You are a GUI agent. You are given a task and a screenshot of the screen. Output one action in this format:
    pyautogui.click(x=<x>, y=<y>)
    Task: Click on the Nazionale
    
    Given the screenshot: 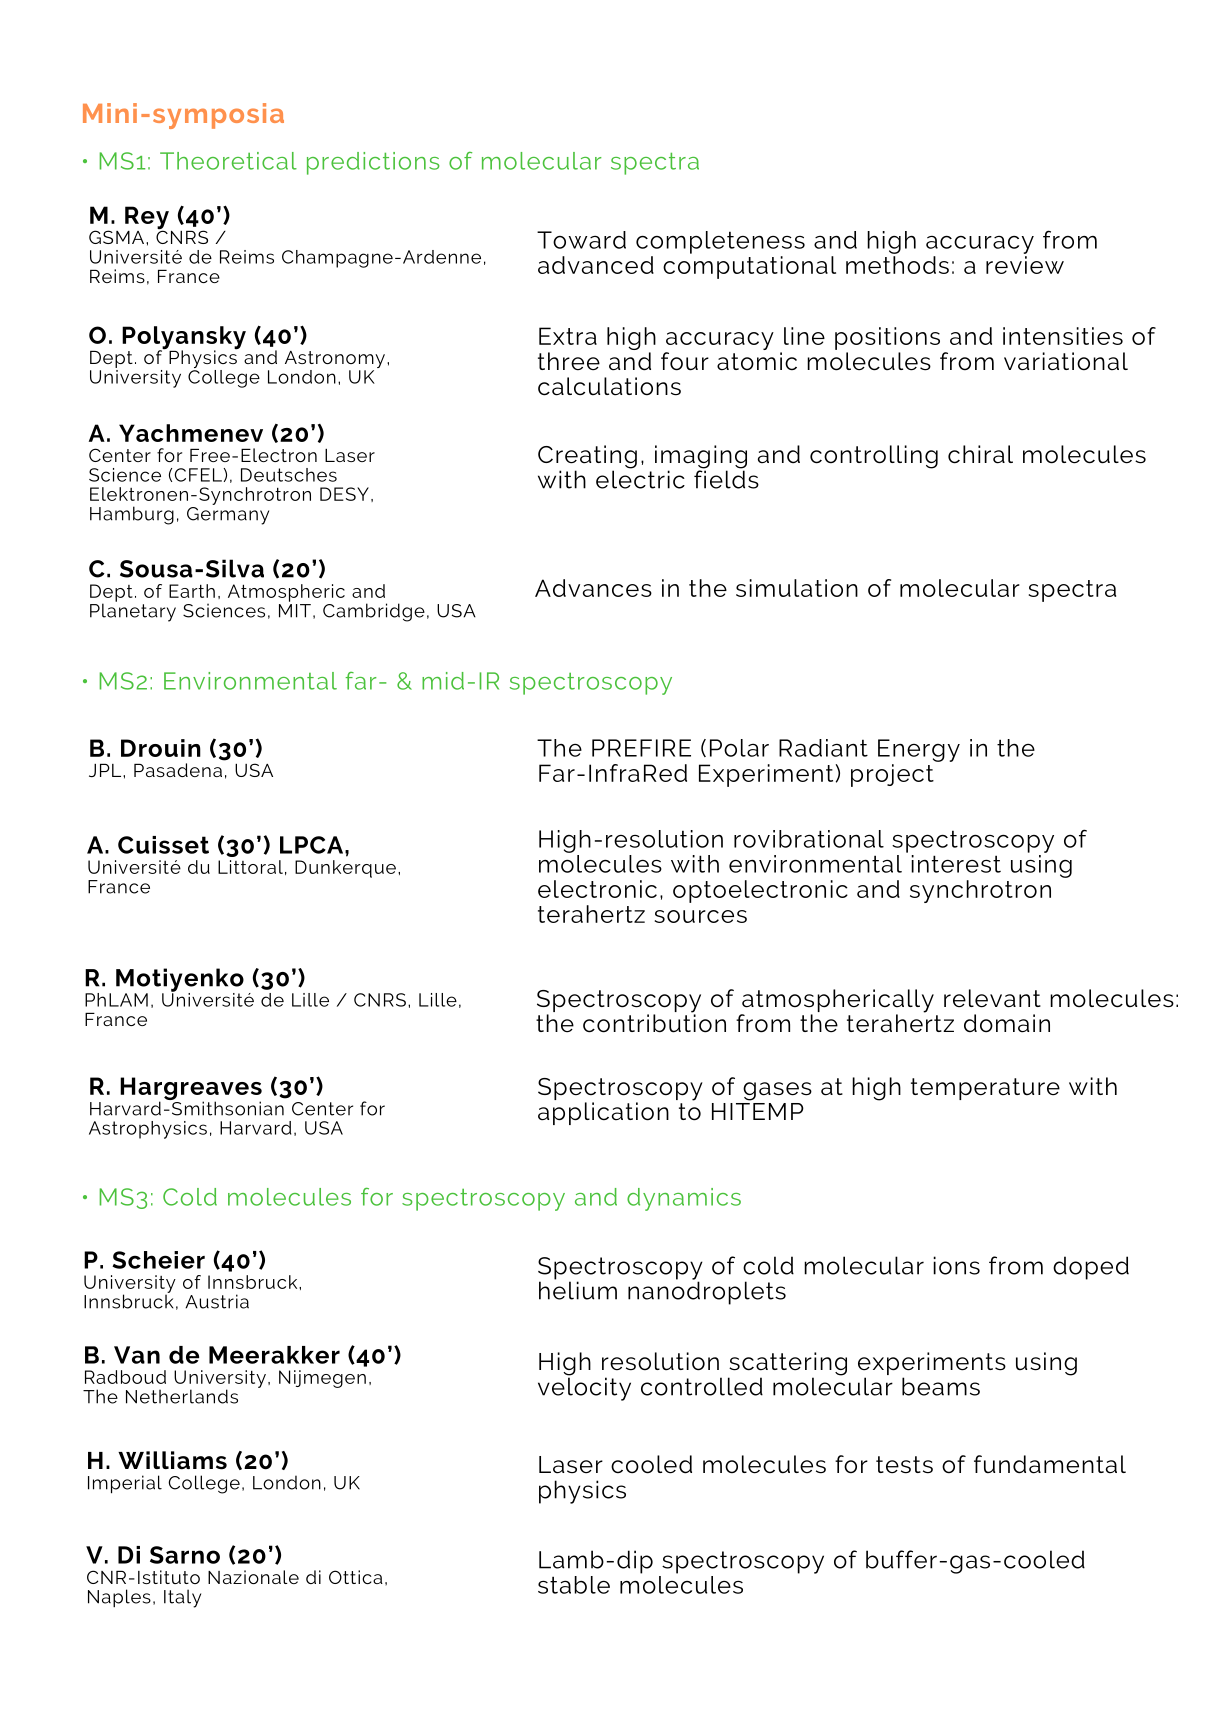 What is the action you would take?
    pyautogui.click(x=253, y=1577)
